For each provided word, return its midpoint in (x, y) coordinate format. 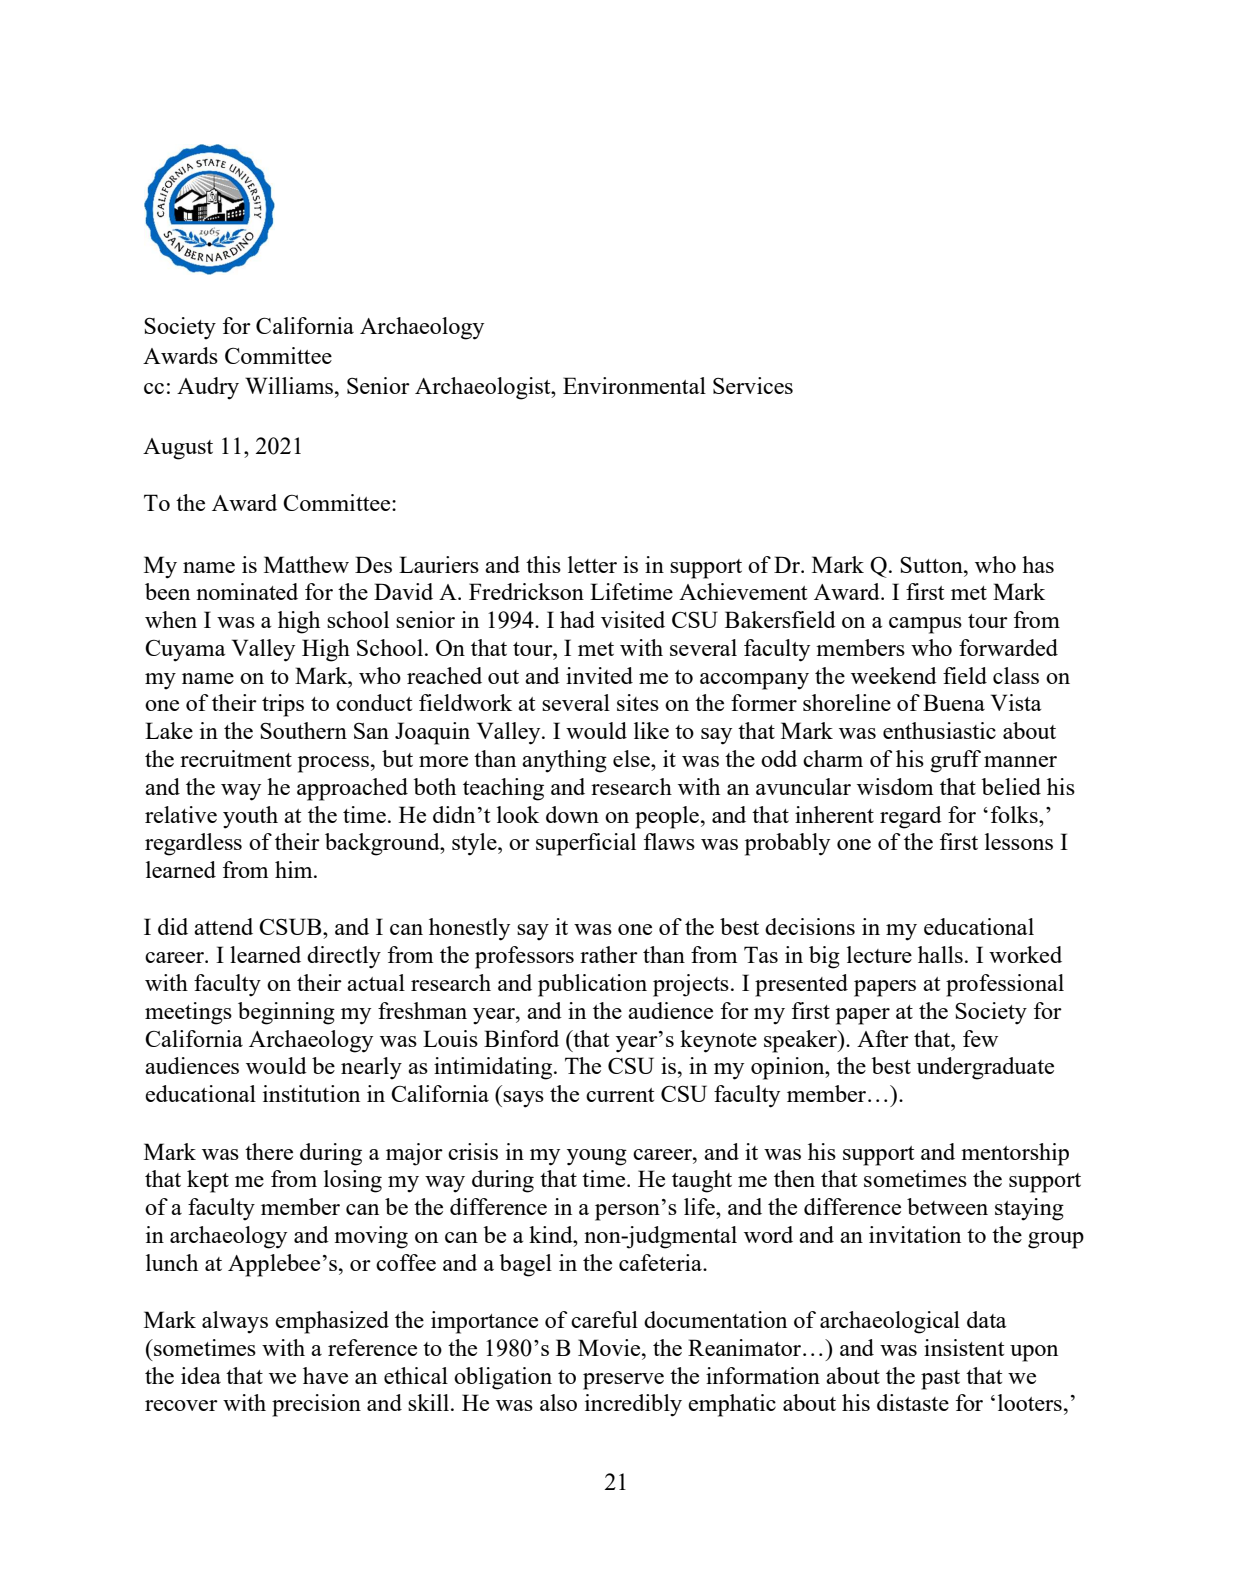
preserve (623, 1381)
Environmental (634, 385)
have (325, 1375)
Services (753, 385)
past (940, 1380)
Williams (289, 385)
